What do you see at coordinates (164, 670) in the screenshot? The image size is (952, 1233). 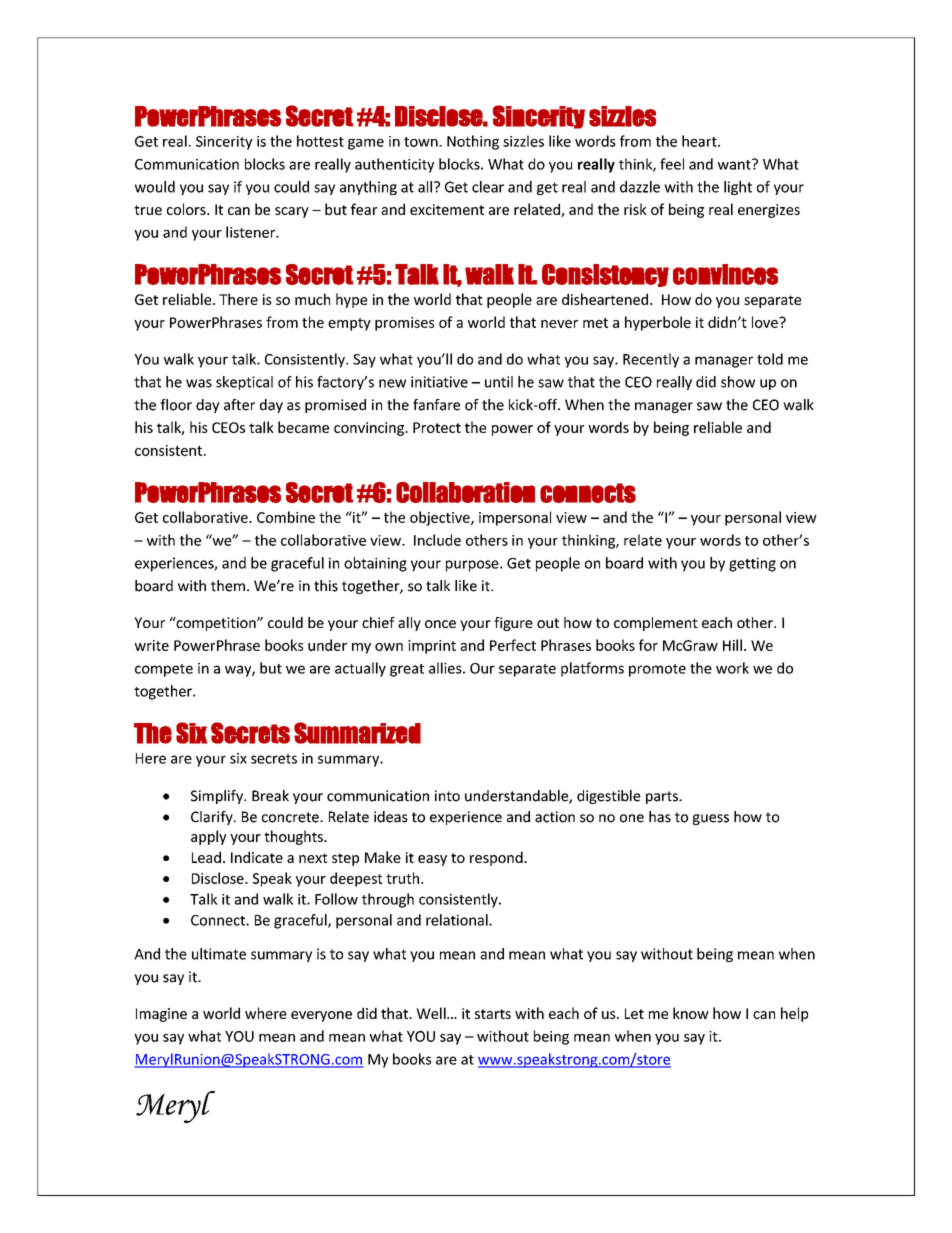 I see `compete` at bounding box center [164, 670].
